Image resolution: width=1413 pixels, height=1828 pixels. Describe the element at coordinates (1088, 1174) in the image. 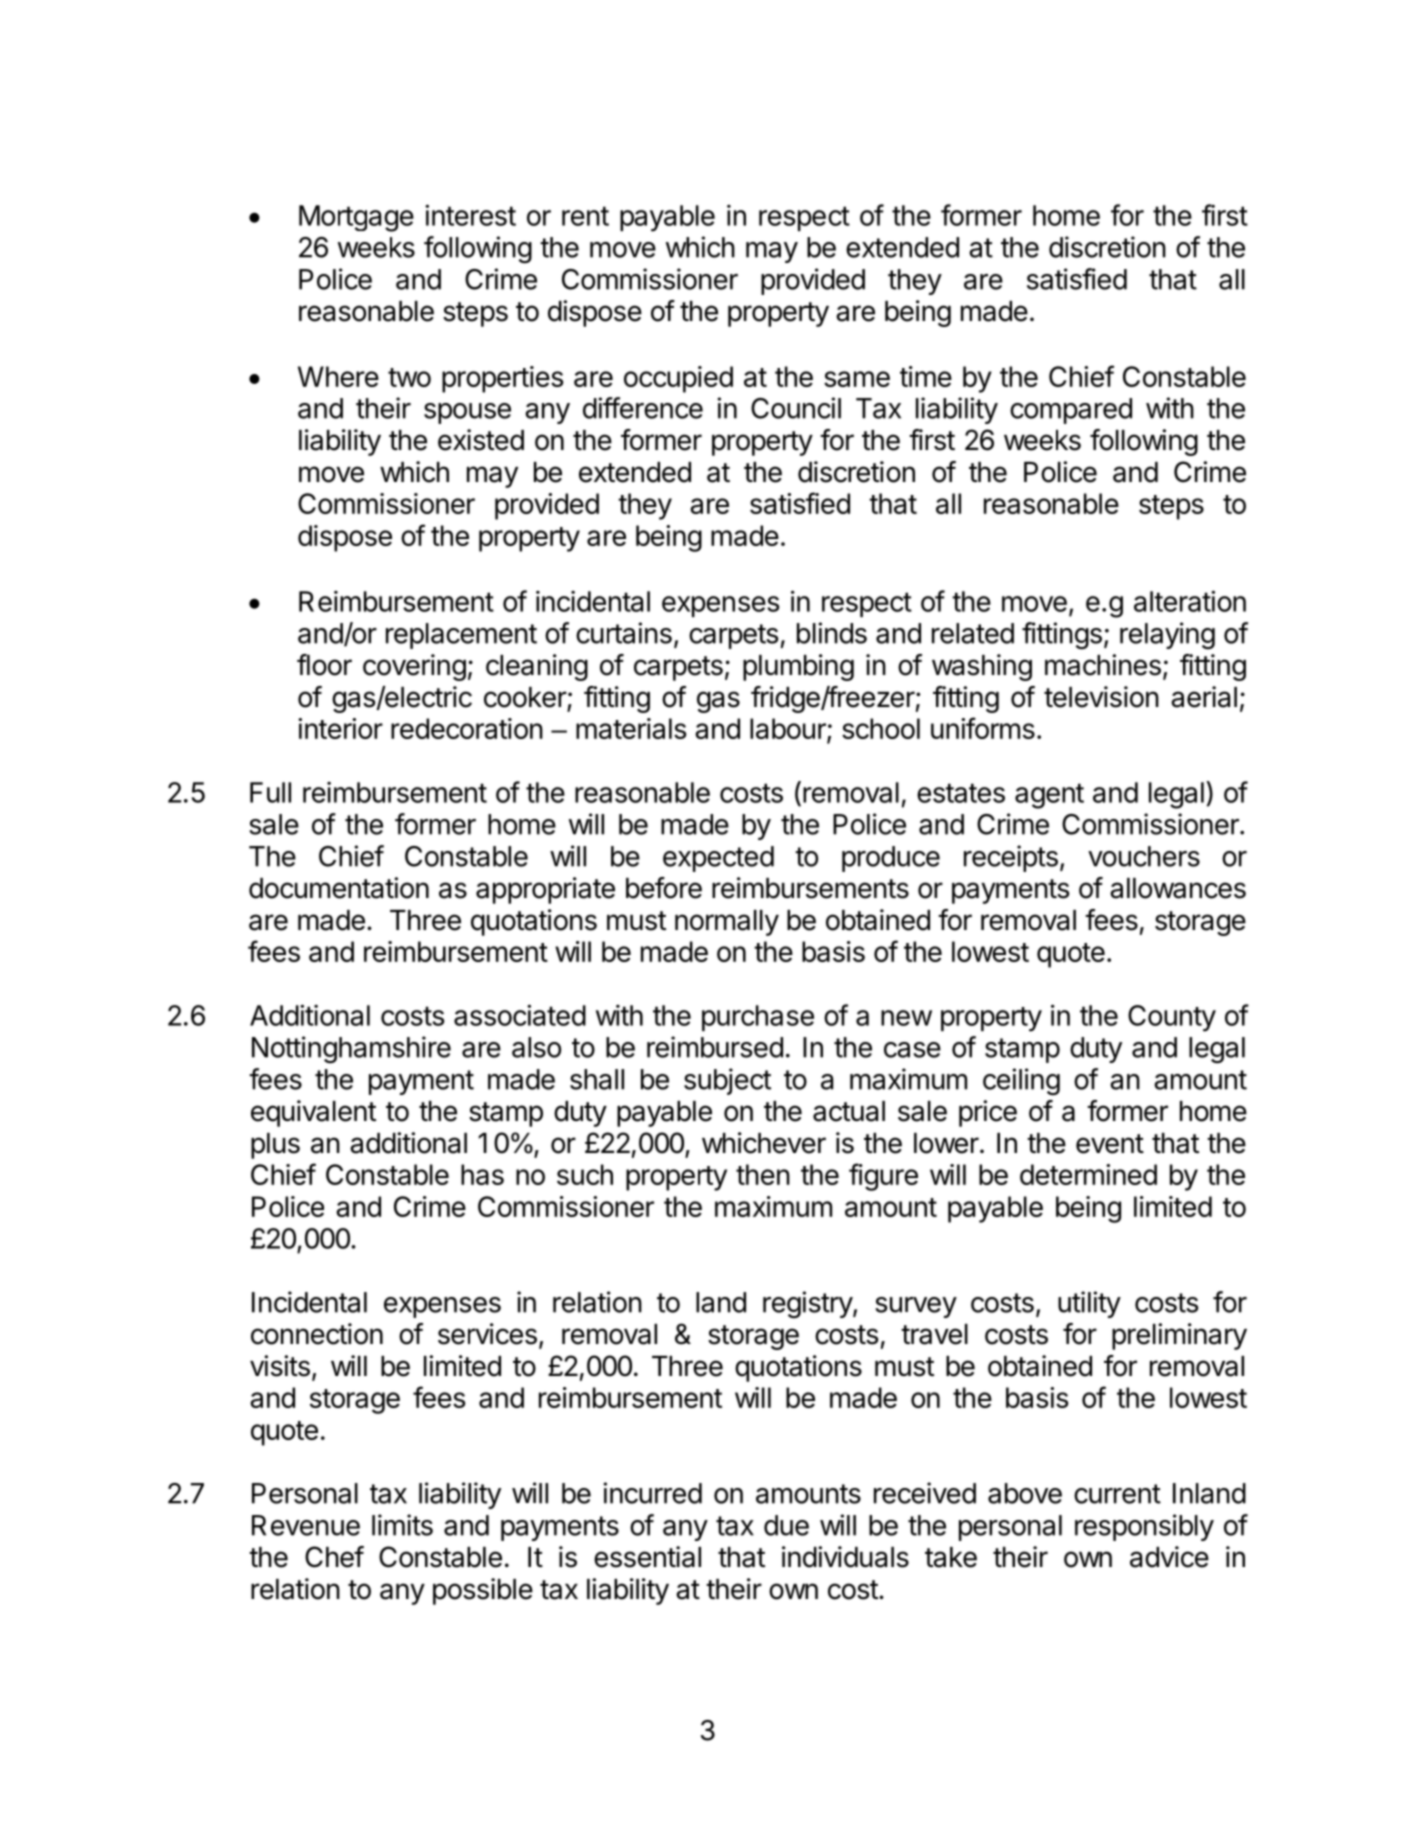

I see `determined` at that location.
